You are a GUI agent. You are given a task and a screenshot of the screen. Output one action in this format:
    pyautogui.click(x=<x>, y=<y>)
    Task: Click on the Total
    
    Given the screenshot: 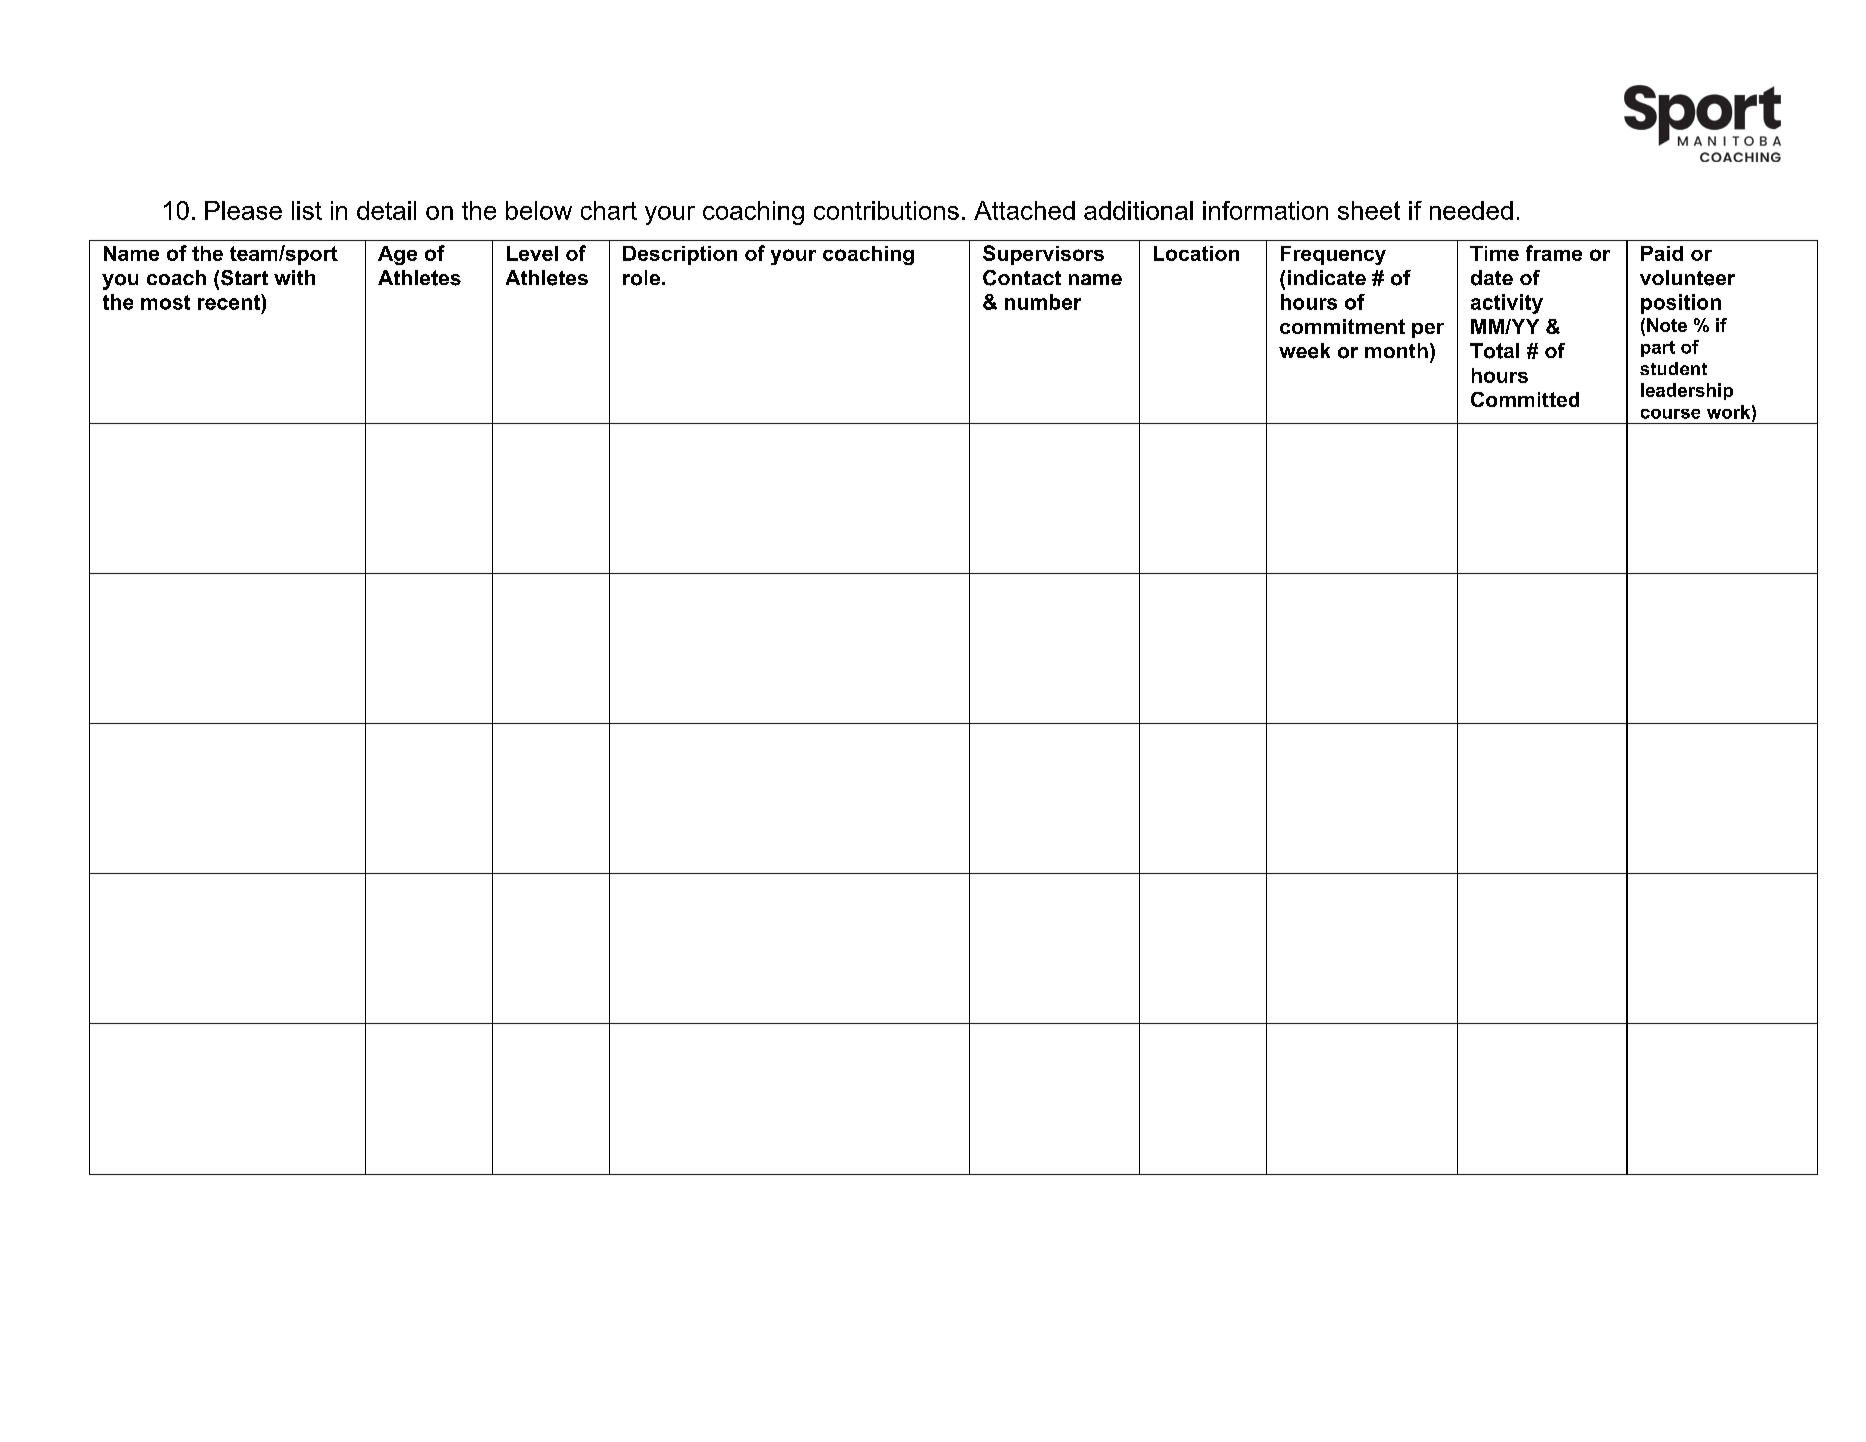 What is the action you would take?
    pyautogui.click(x=1494, y=351)
